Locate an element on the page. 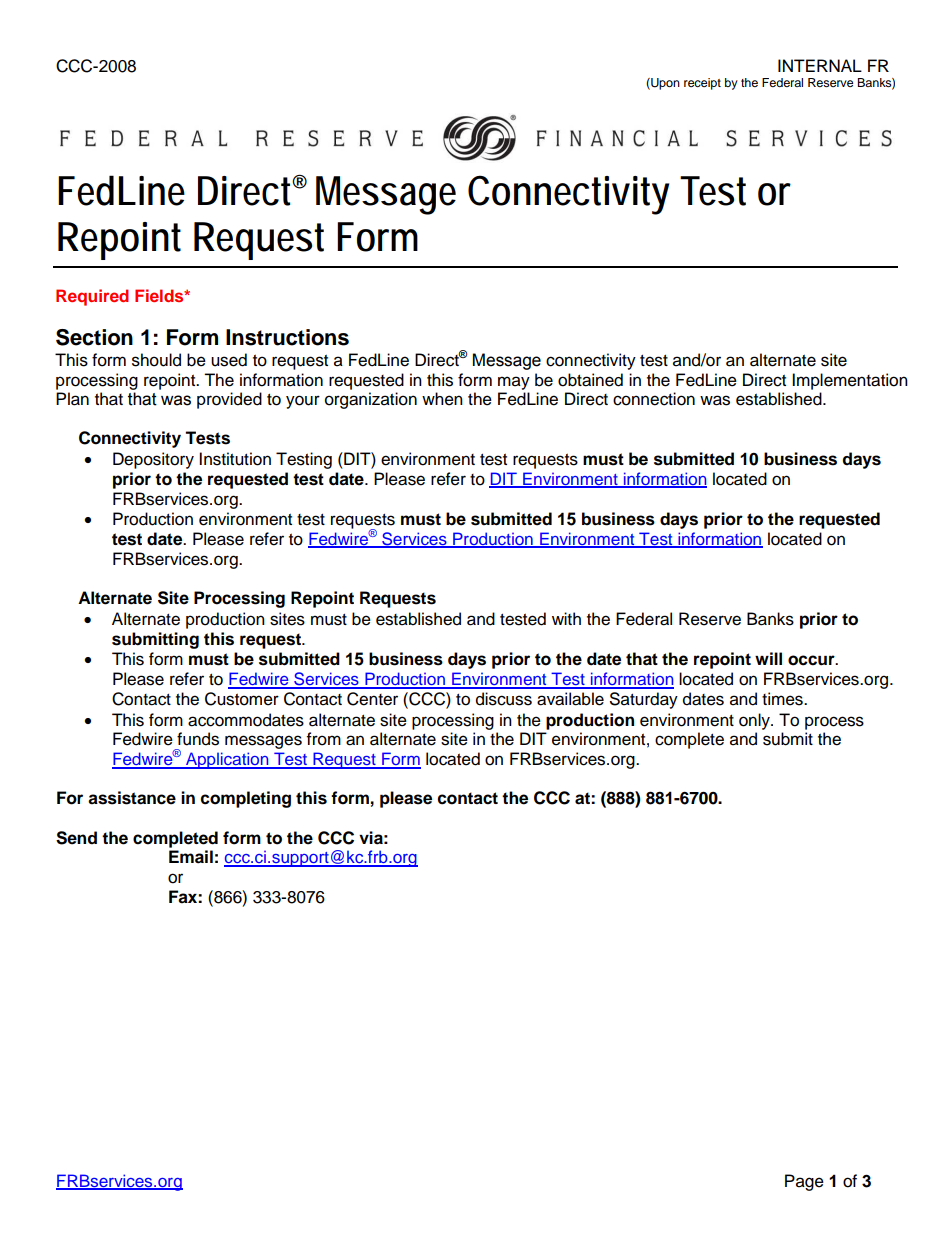 The height and width of the image is (1233, 952). receipt is located at coordinates (702, 84).
